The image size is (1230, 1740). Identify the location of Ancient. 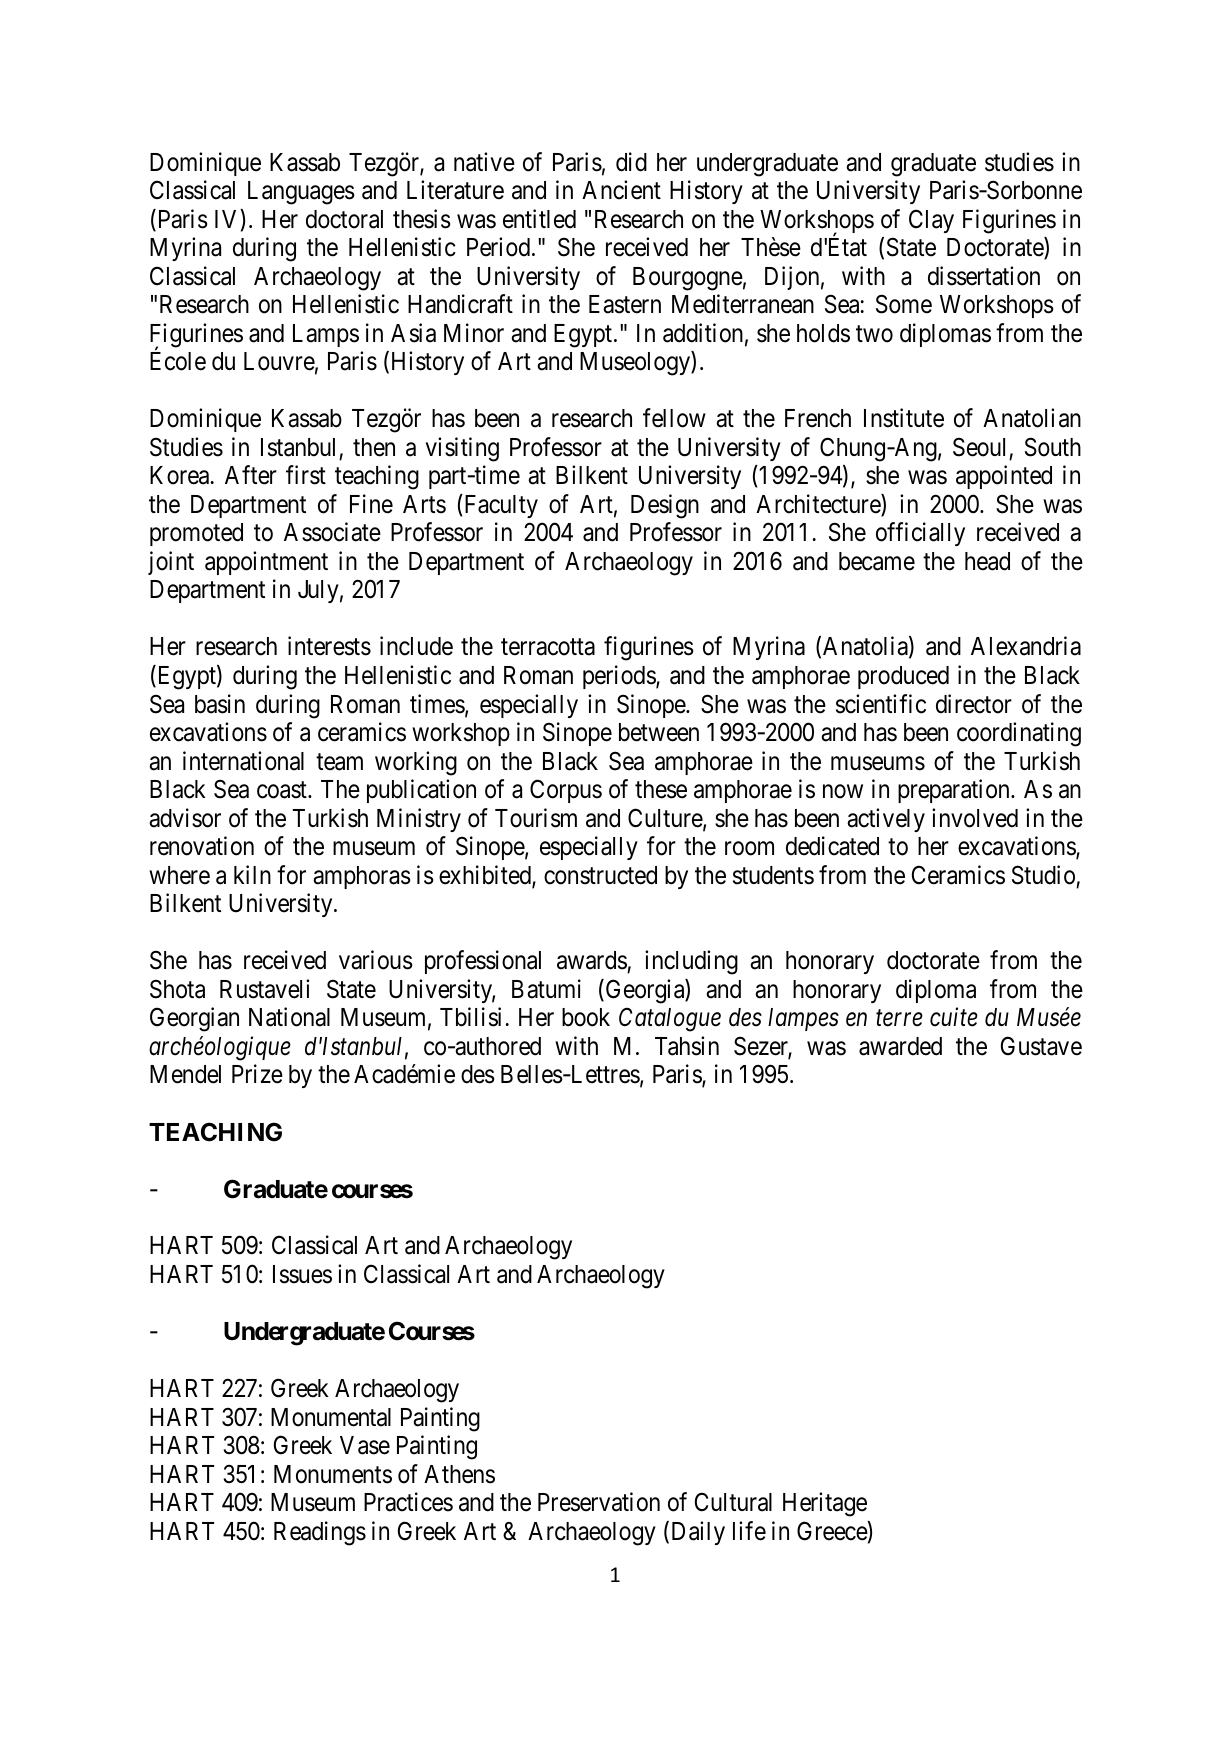
(621, 190).
